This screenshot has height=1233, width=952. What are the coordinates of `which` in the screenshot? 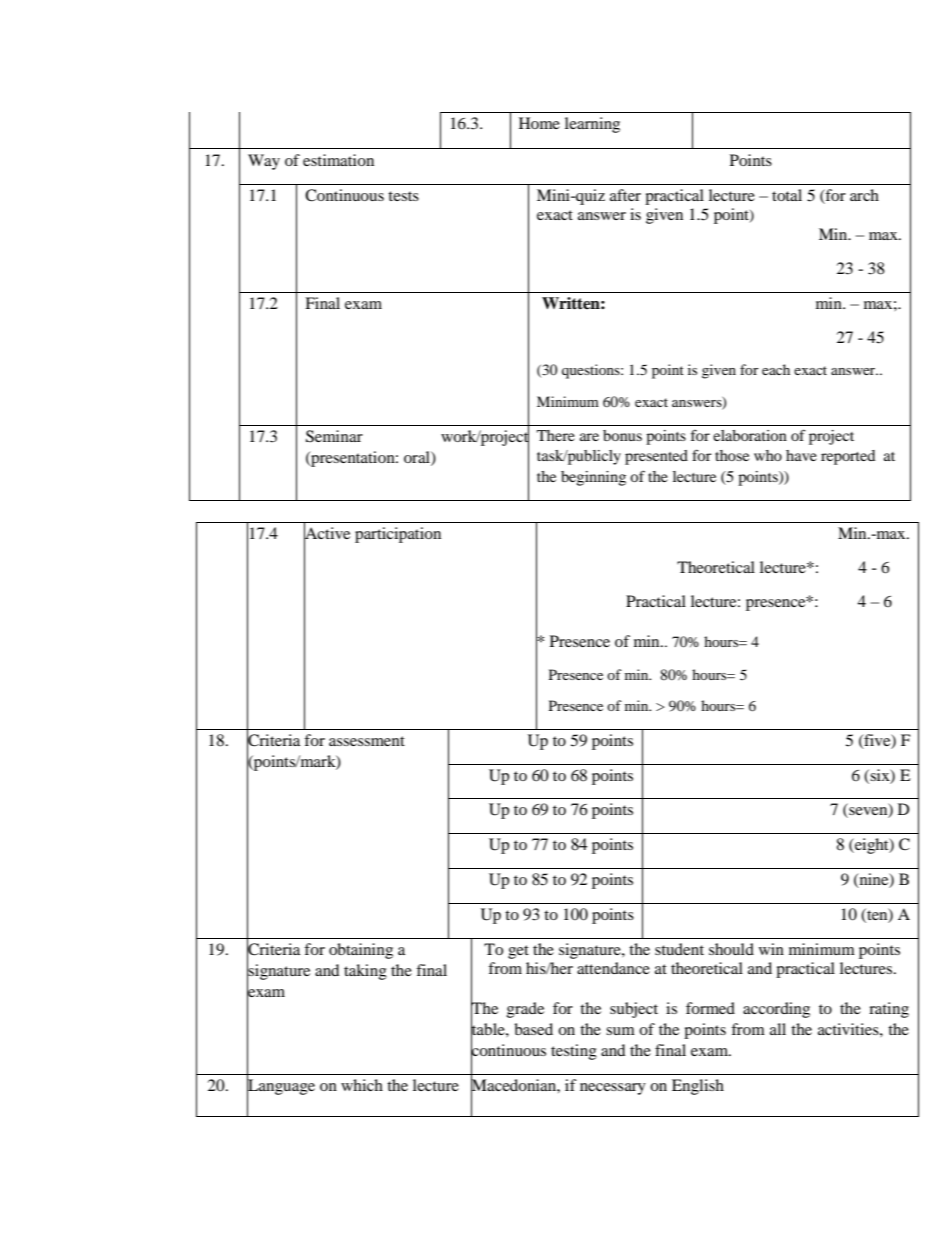 It's located at (362, 1085).
